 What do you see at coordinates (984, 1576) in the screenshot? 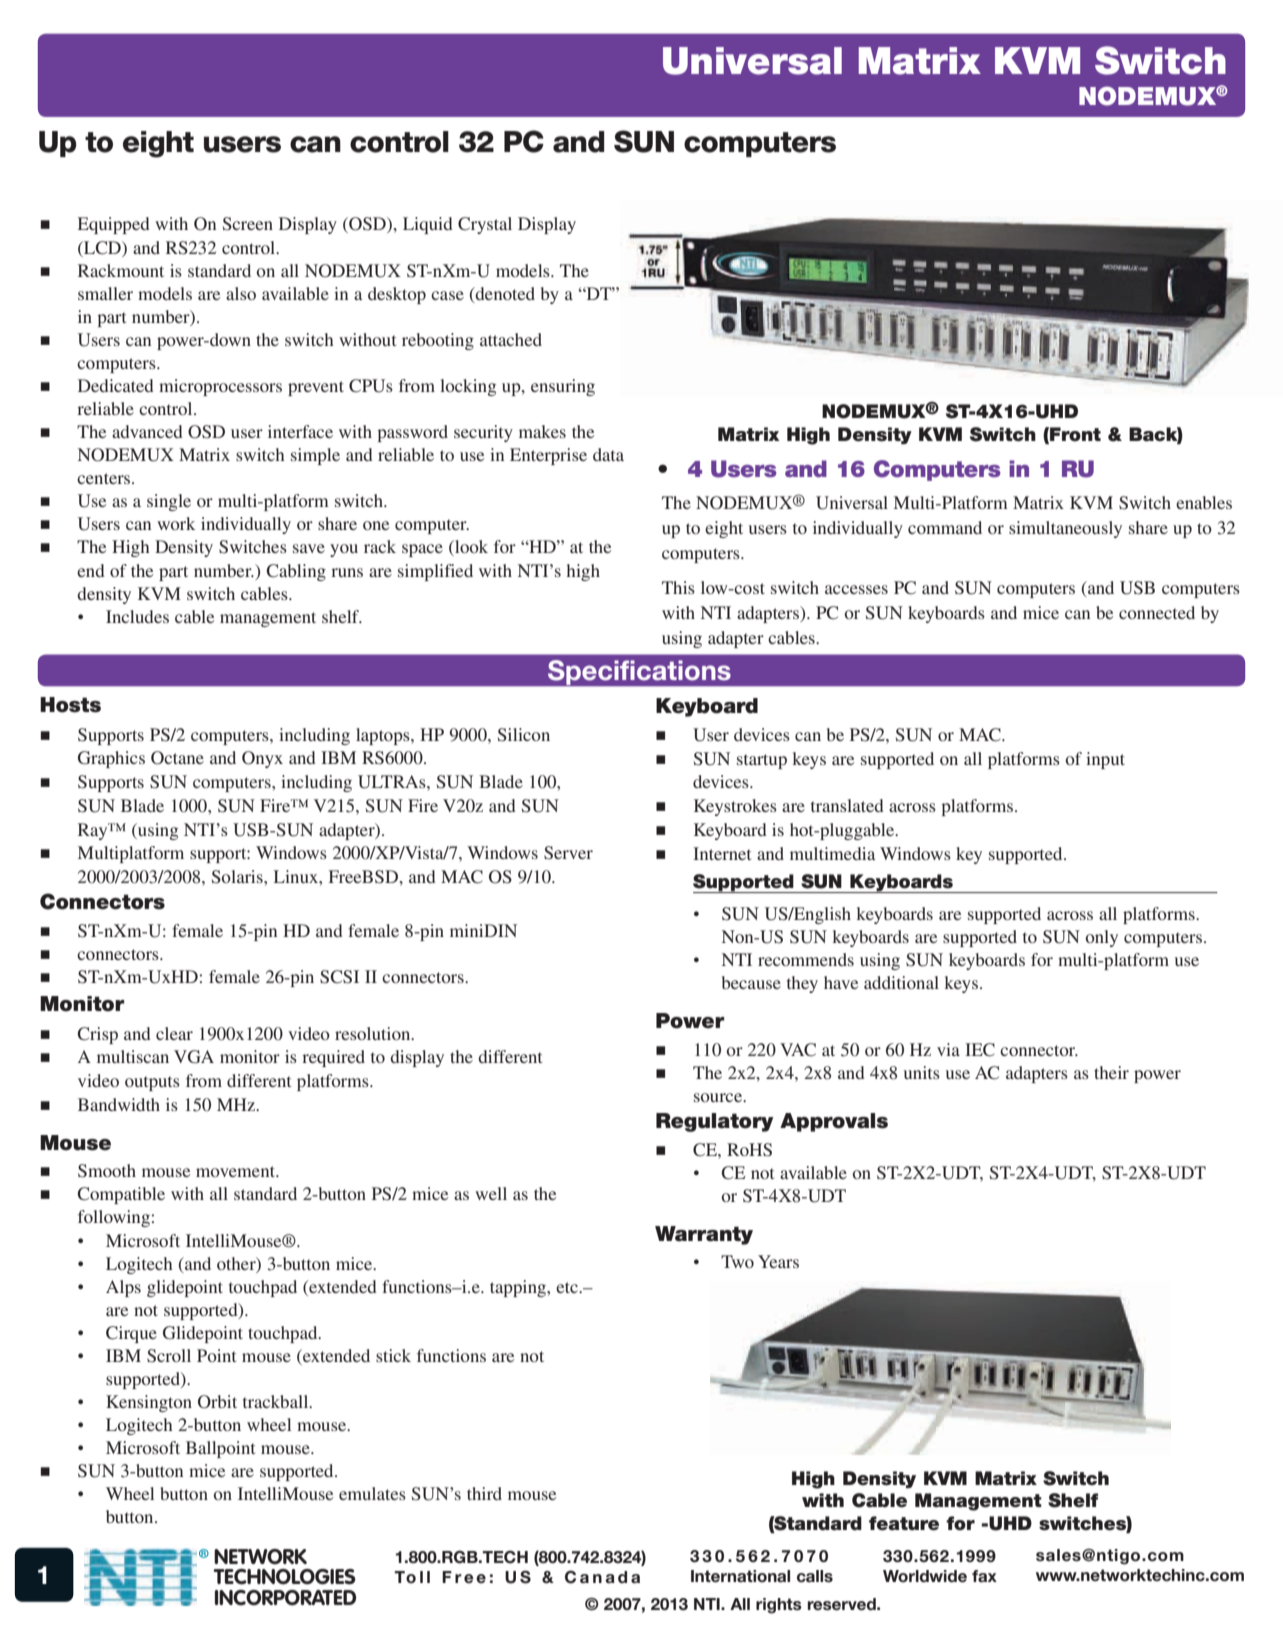
I see `fax` at bounding box center [984, 1576].
